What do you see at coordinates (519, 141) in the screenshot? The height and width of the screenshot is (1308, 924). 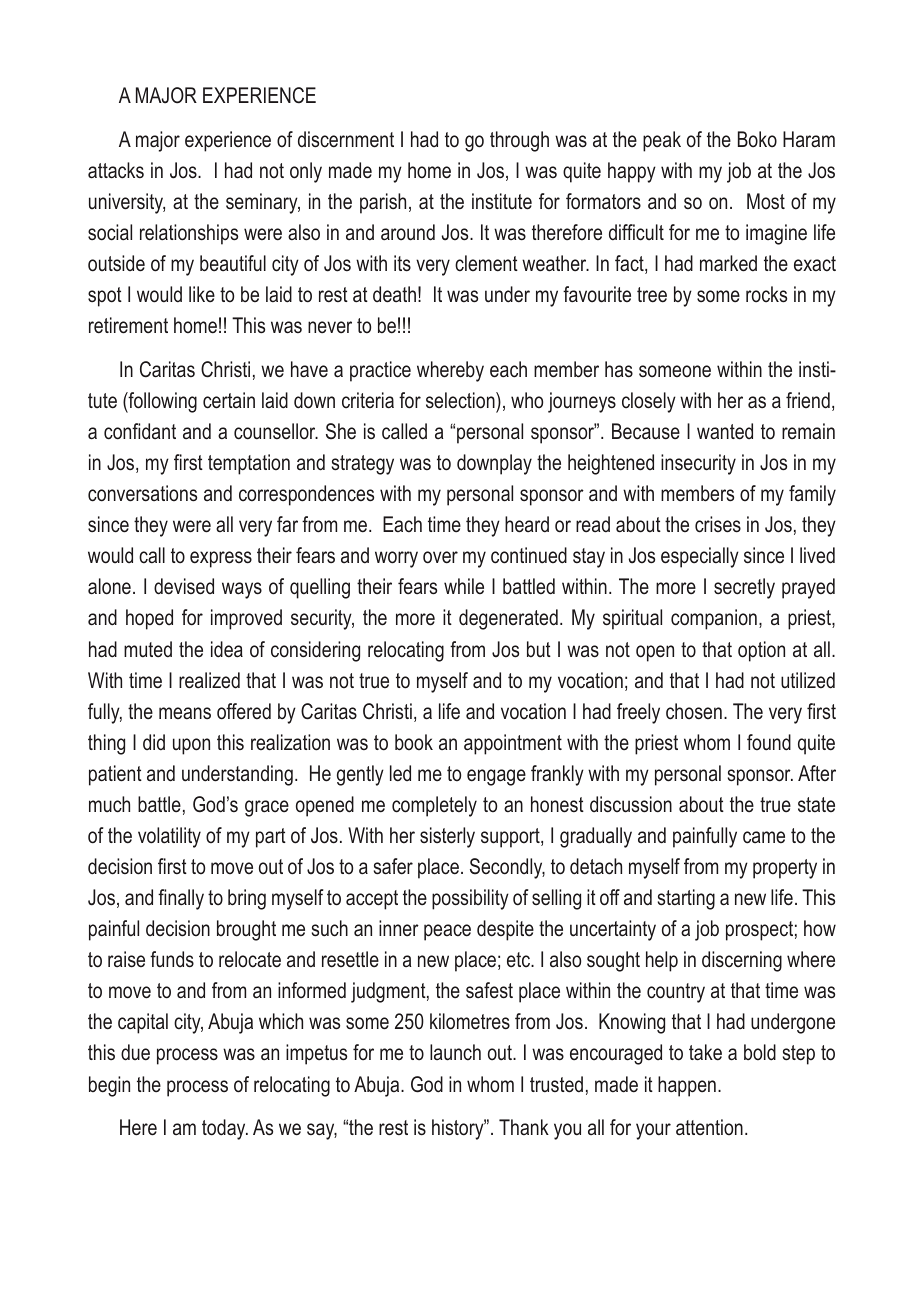 I see `through` at bounding box center [519, 141].
